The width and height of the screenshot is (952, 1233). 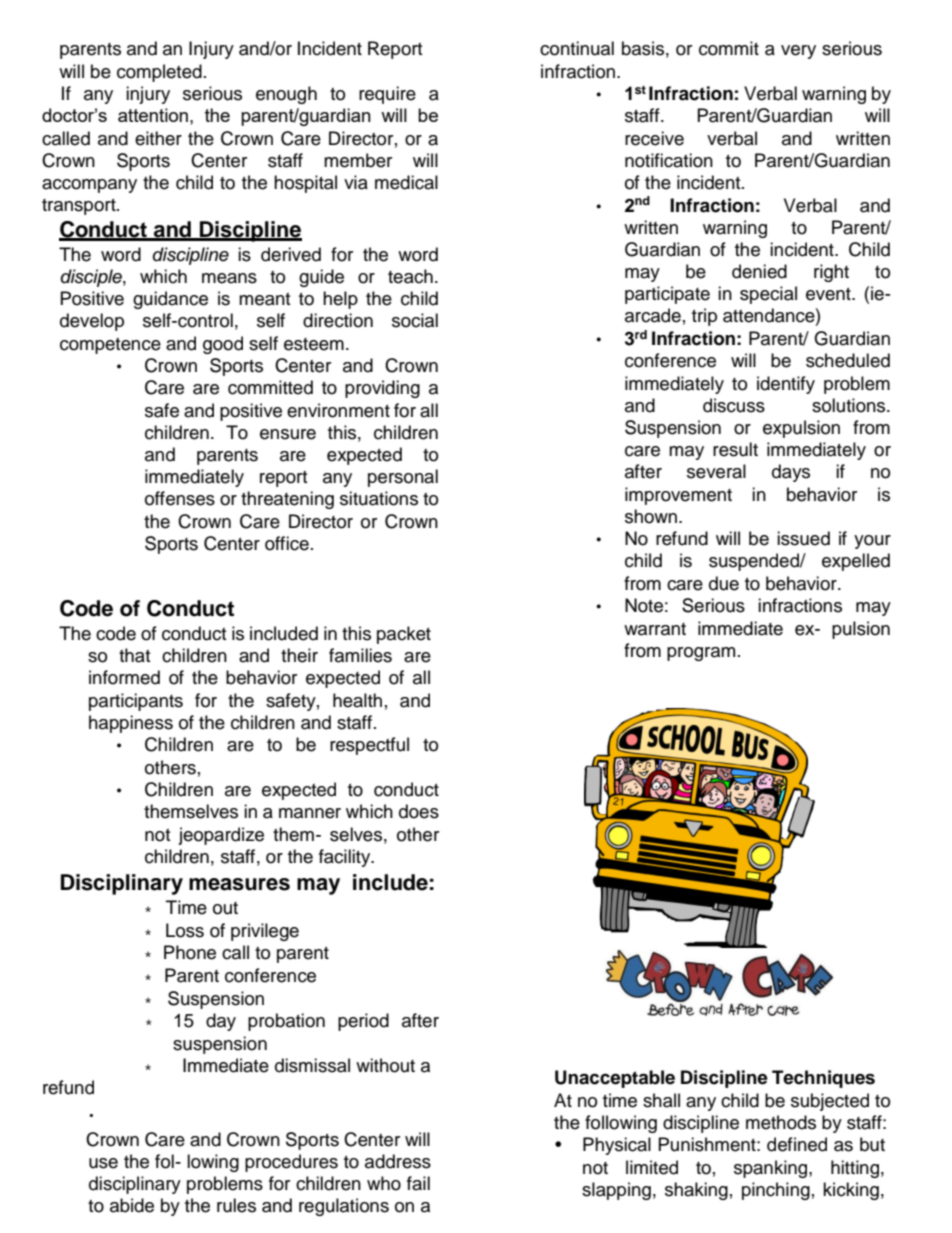 I want to click on very, so click(x=798, y=52).
